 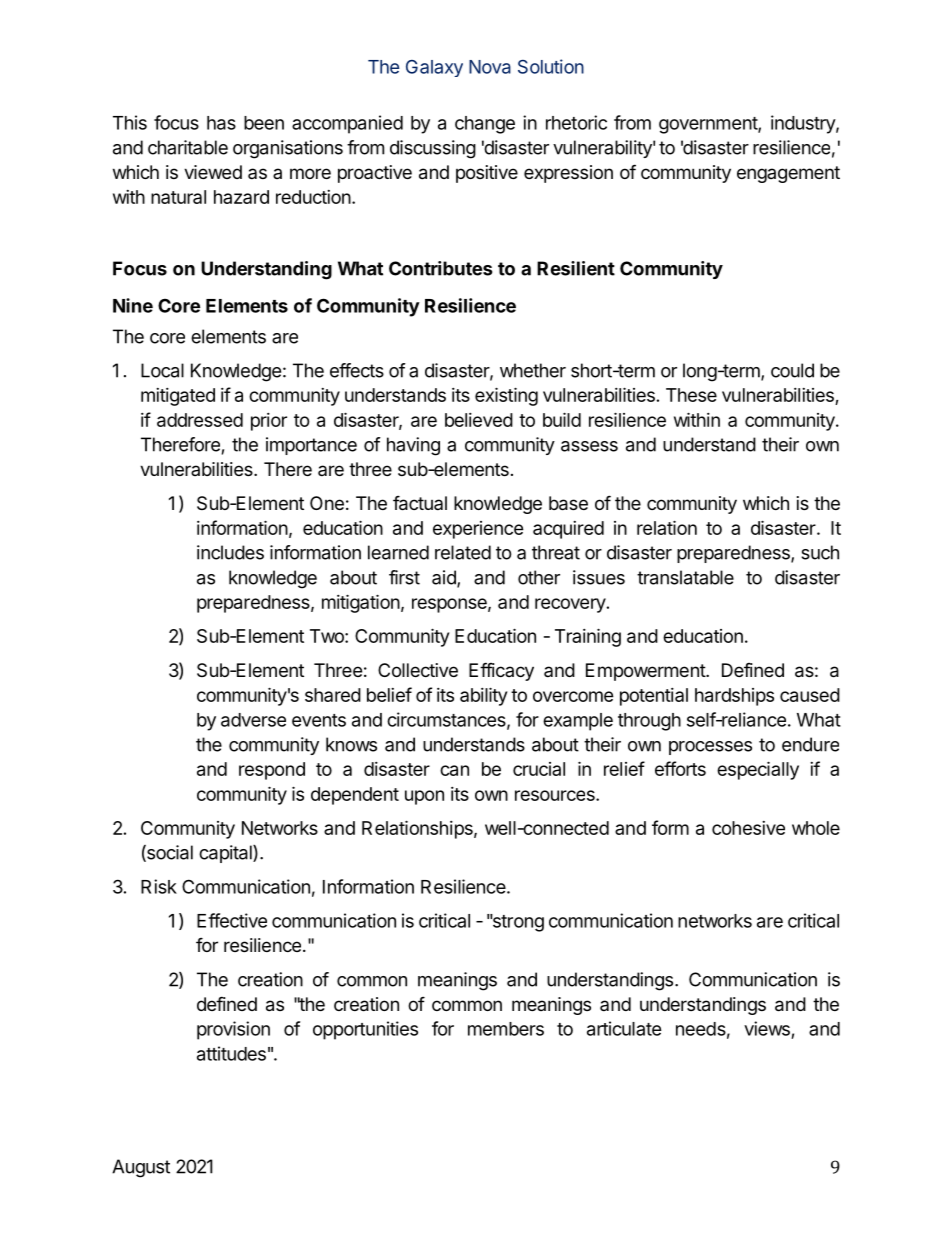 I want to click on government, so click(x=709, y=125).
